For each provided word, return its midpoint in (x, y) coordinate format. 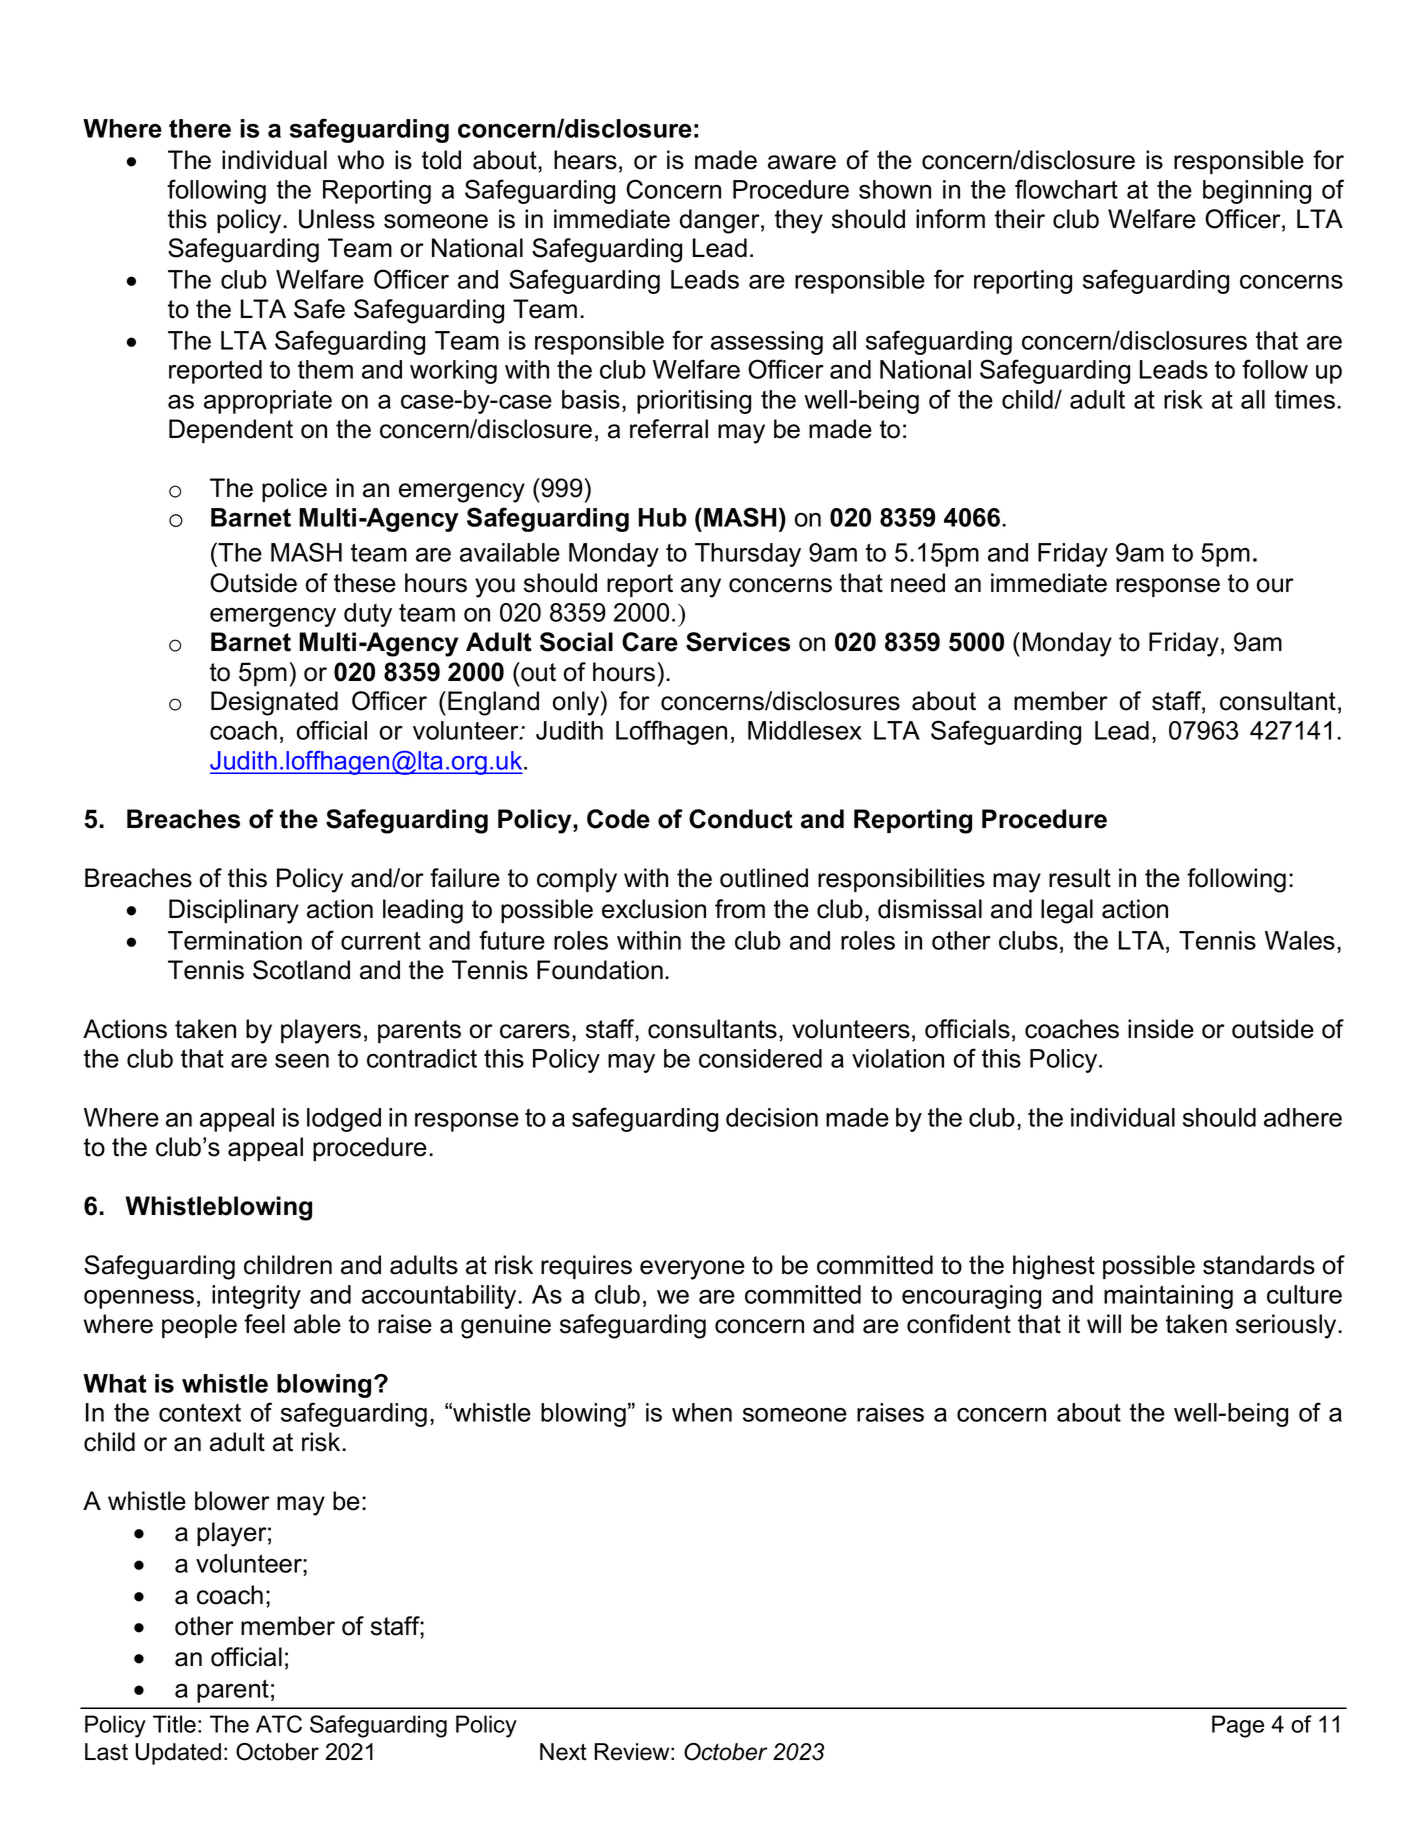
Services (738, 642)
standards (1259, 1265)
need (918, 583)
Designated (274, 703)
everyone (692, 1270)
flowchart (1066, 189)
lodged (344, 1120)
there (200, 128)
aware (802, 162)
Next (563, 1752)
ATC (279, 1724)
